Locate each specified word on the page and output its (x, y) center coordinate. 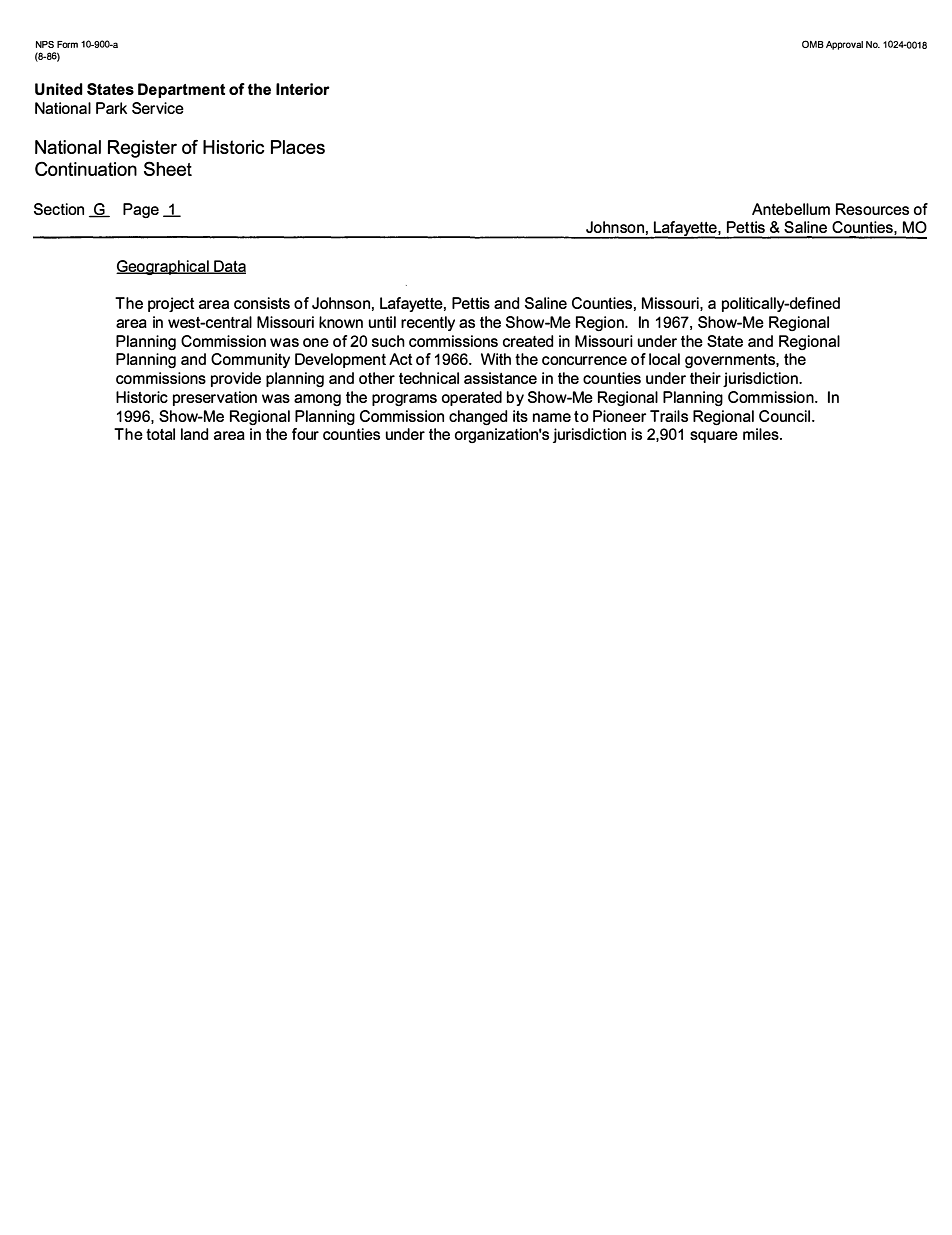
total (160, 434)
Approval (844, 45)
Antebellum (791, 209)
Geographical (163, 267)
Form (67, 44)
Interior (303, 89)
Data (229, 267)
